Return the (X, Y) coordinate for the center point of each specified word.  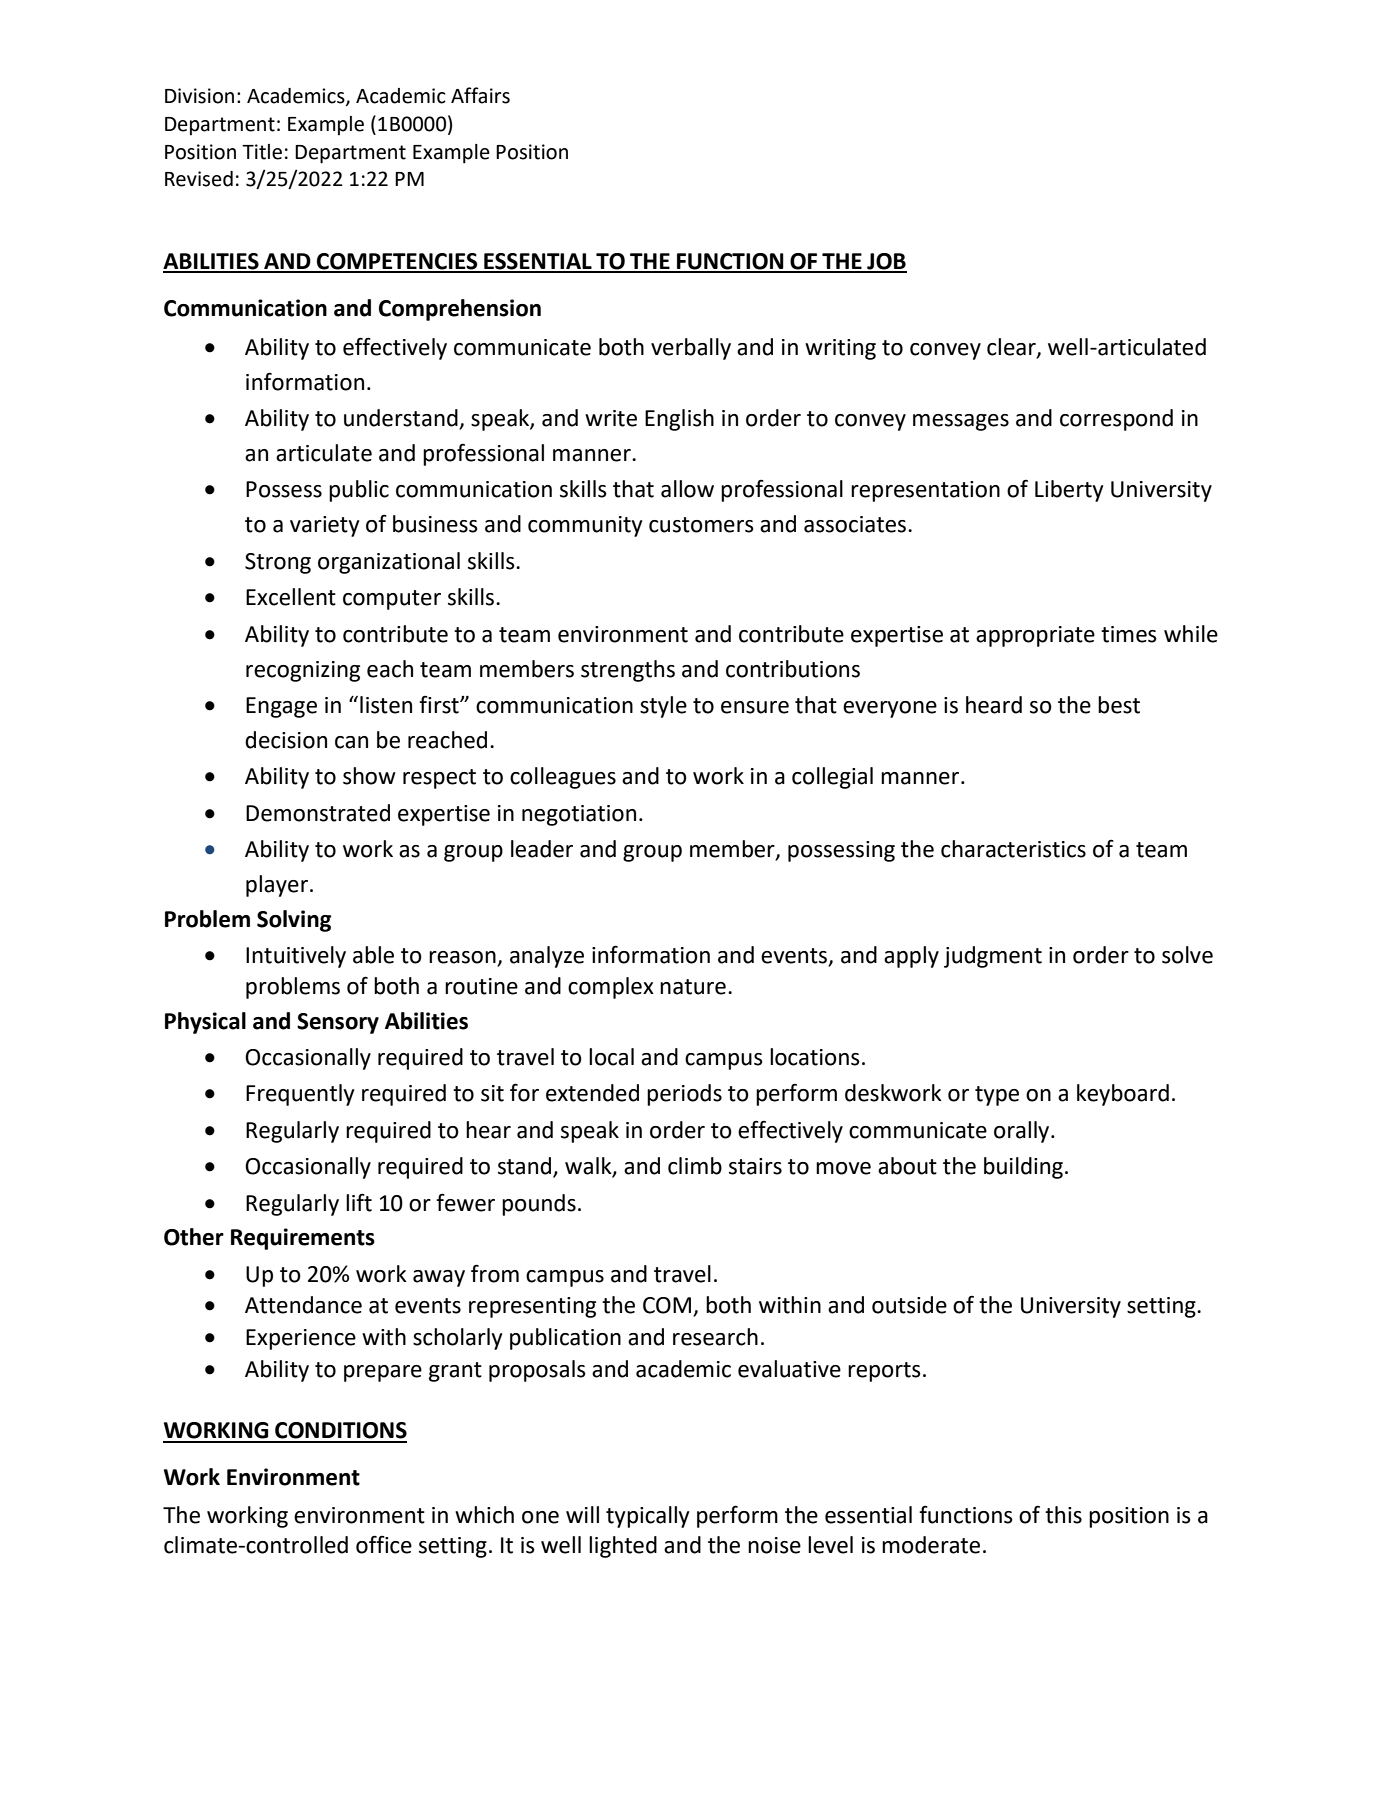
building (1023, 1168)
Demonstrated (318, 813)
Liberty (1069, 491)
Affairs (480, 95)
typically (647, 1517)
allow (687, 489)
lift (359, 1202)
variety (324, 526)
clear (1012, 347)
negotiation (579, 815)
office (384, 1544)
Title (262, 152)
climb (695, 1166)
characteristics (1013, 849)
